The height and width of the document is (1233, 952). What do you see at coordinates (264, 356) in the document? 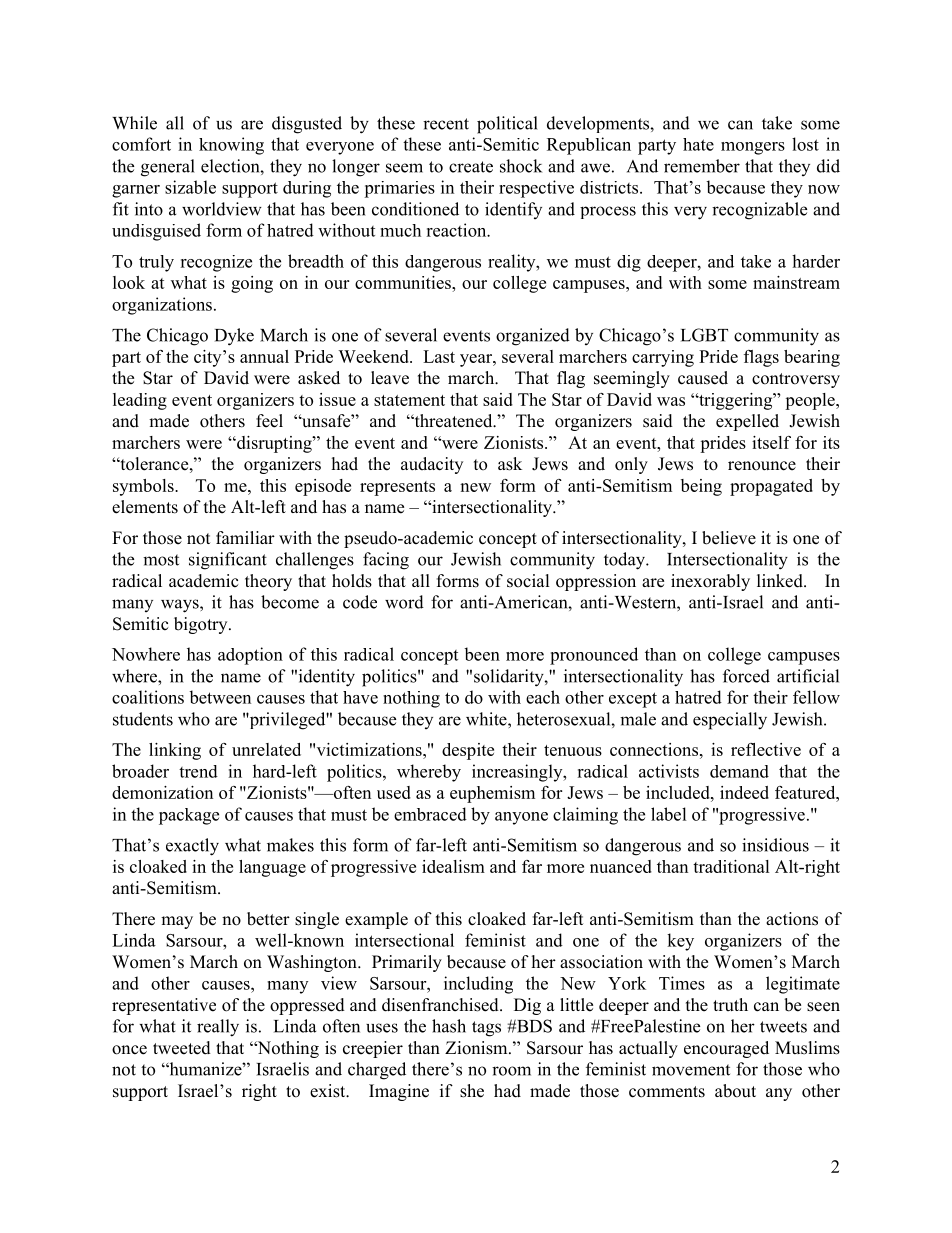
I see `annual` at bounding box center [264, 356].
